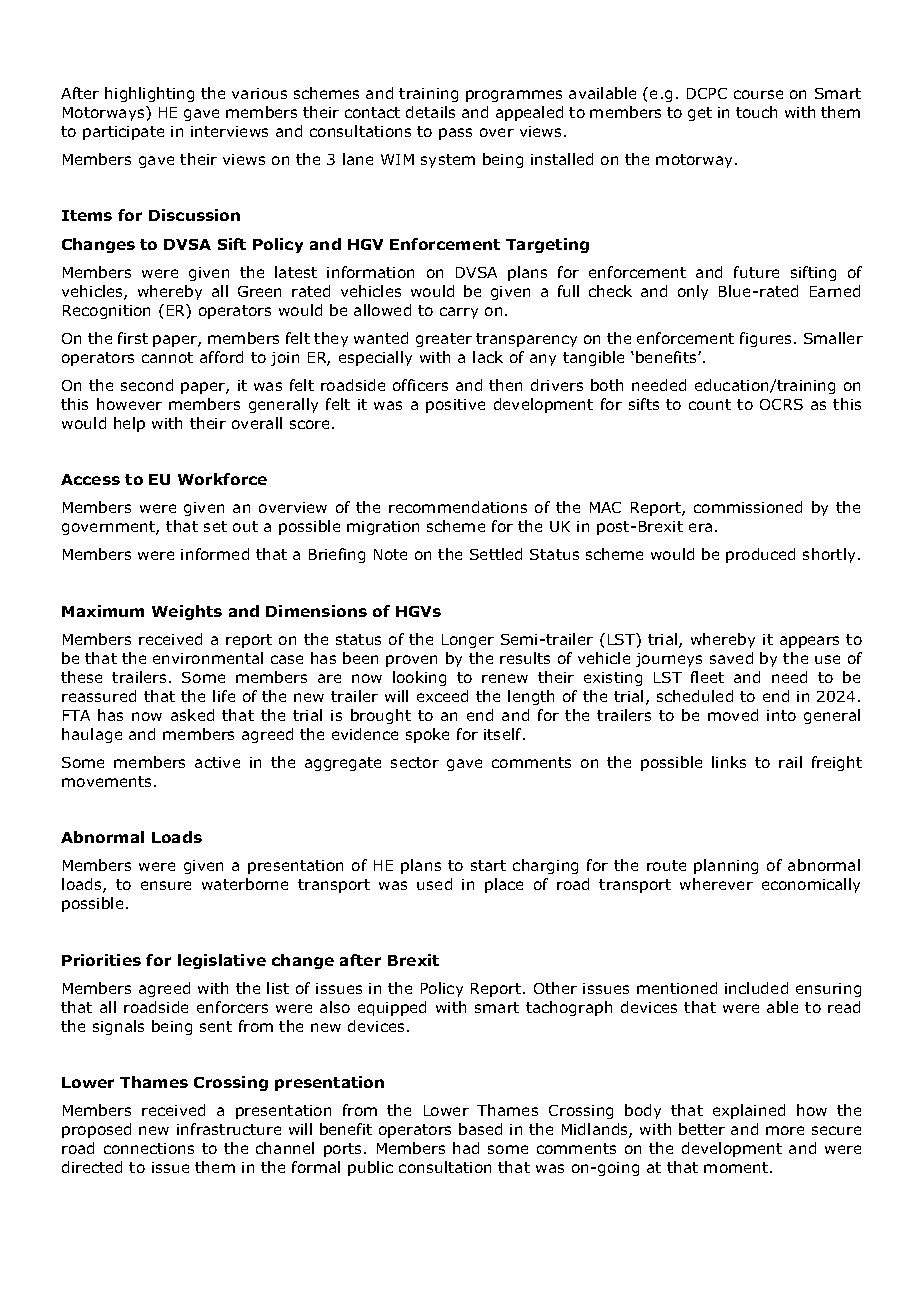  I want to click on commissioned, so click(748, 507).
